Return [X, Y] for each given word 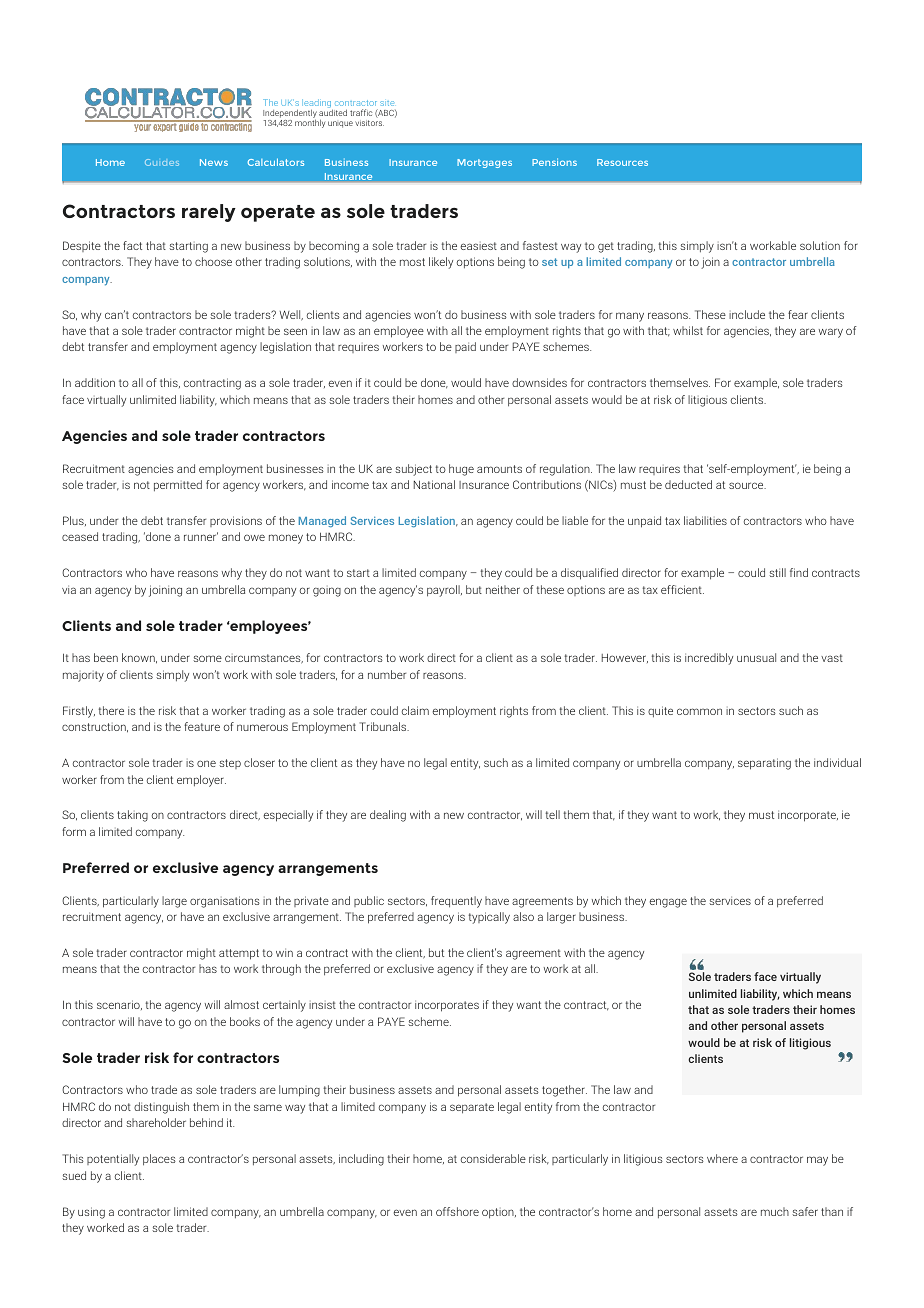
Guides [162, 162]
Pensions [554, 162]
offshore [457, 1211]
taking [132, 816]
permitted [178, 486]
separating [764, 764]
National [434, 484]
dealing [388, 816]
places [159, 1160]
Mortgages [484, 163]
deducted [688, 484]
